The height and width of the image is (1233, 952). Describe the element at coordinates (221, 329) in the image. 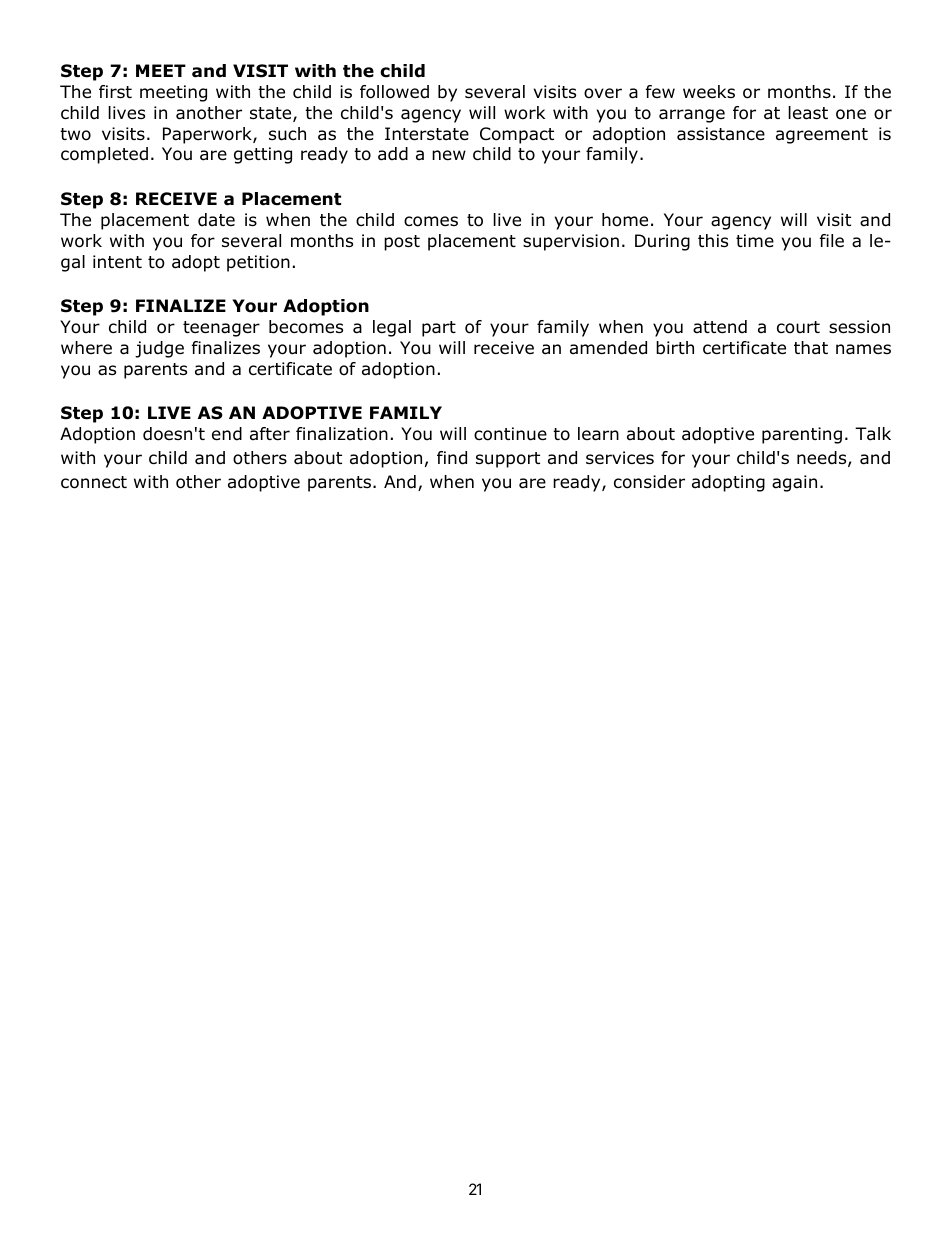

I see `teenager` at that location.
